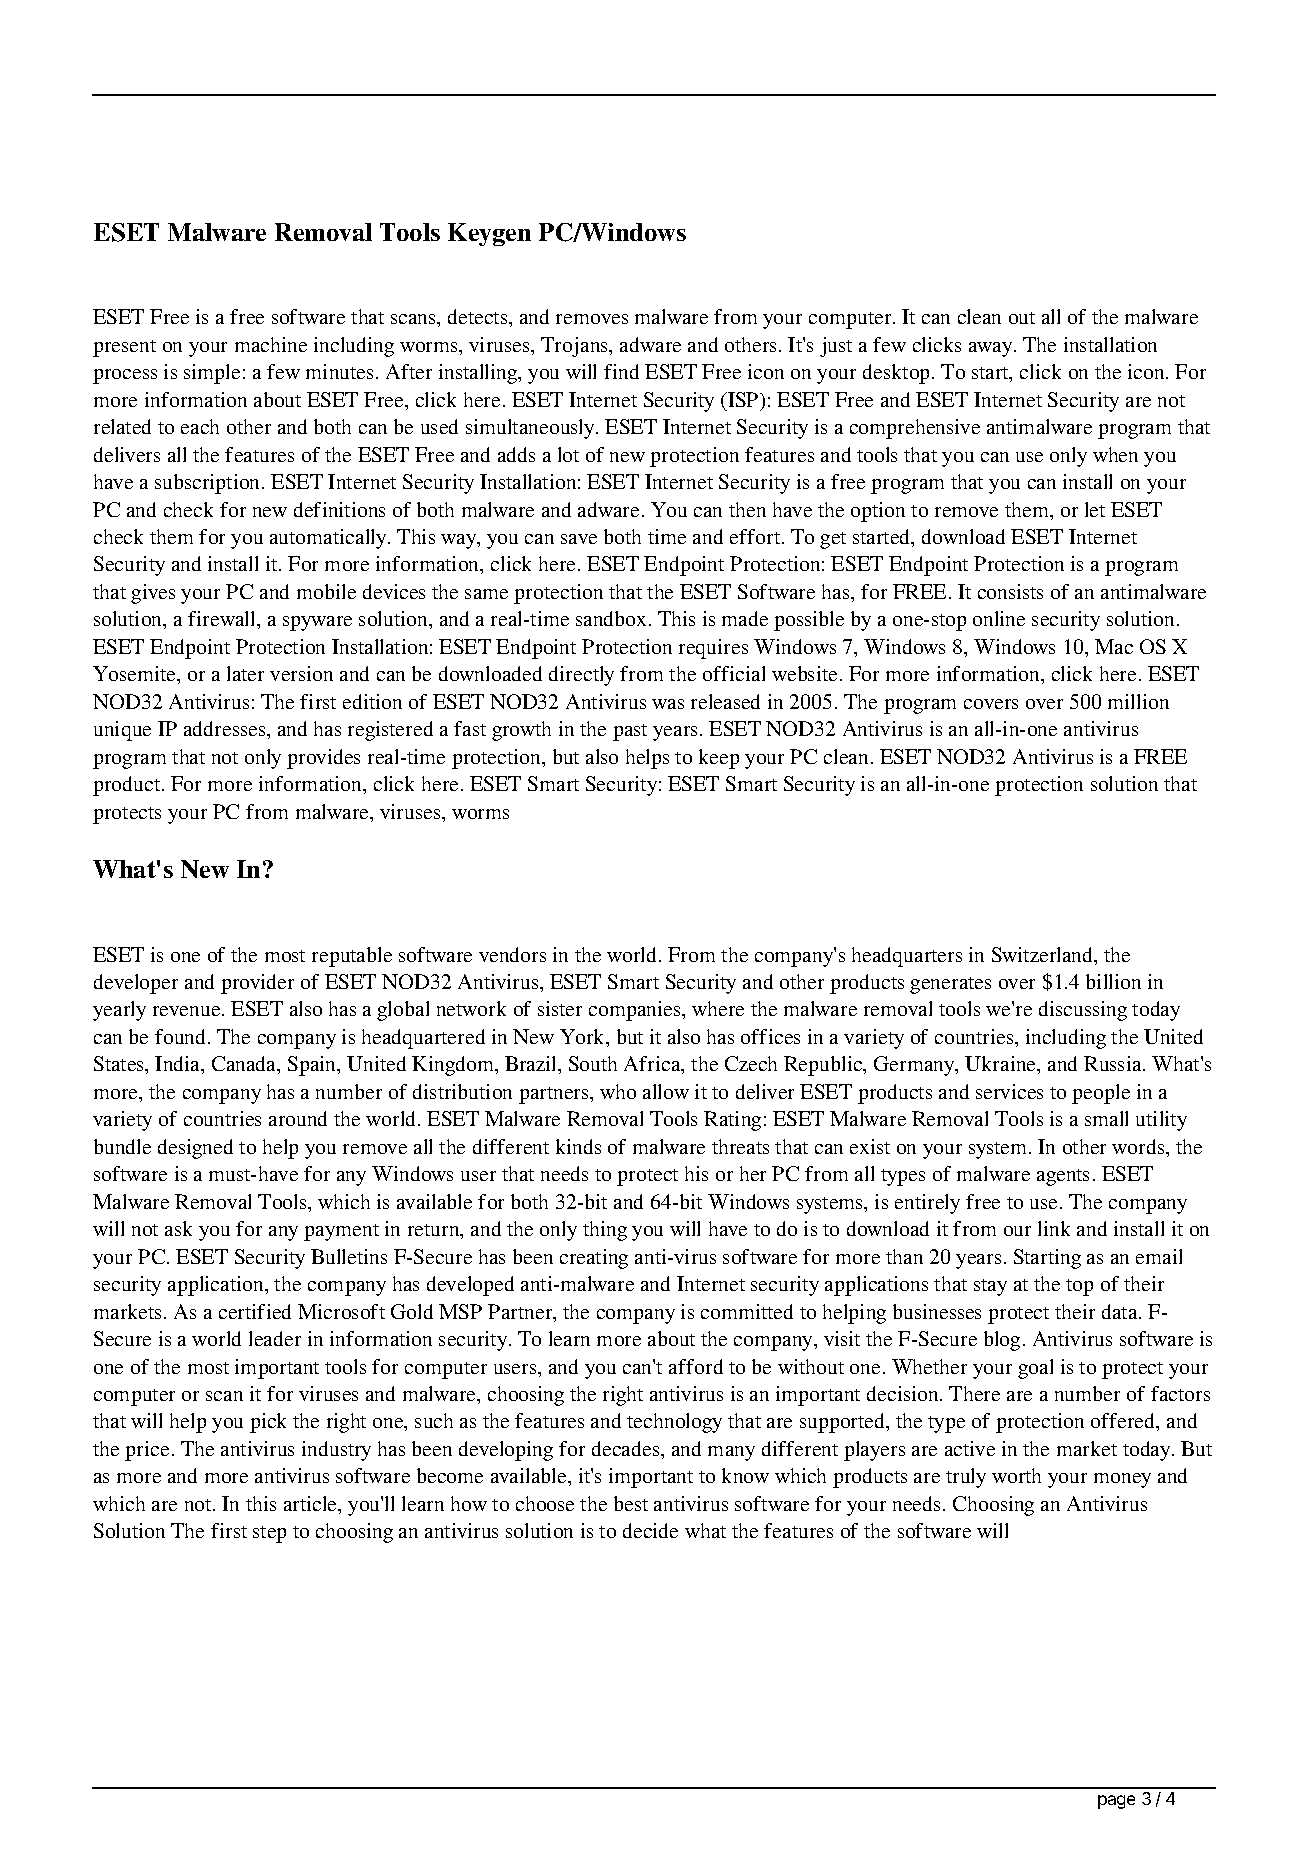  Describe the element at coordinates (271, 344) in the screenshot. I see `machine` at that location.
